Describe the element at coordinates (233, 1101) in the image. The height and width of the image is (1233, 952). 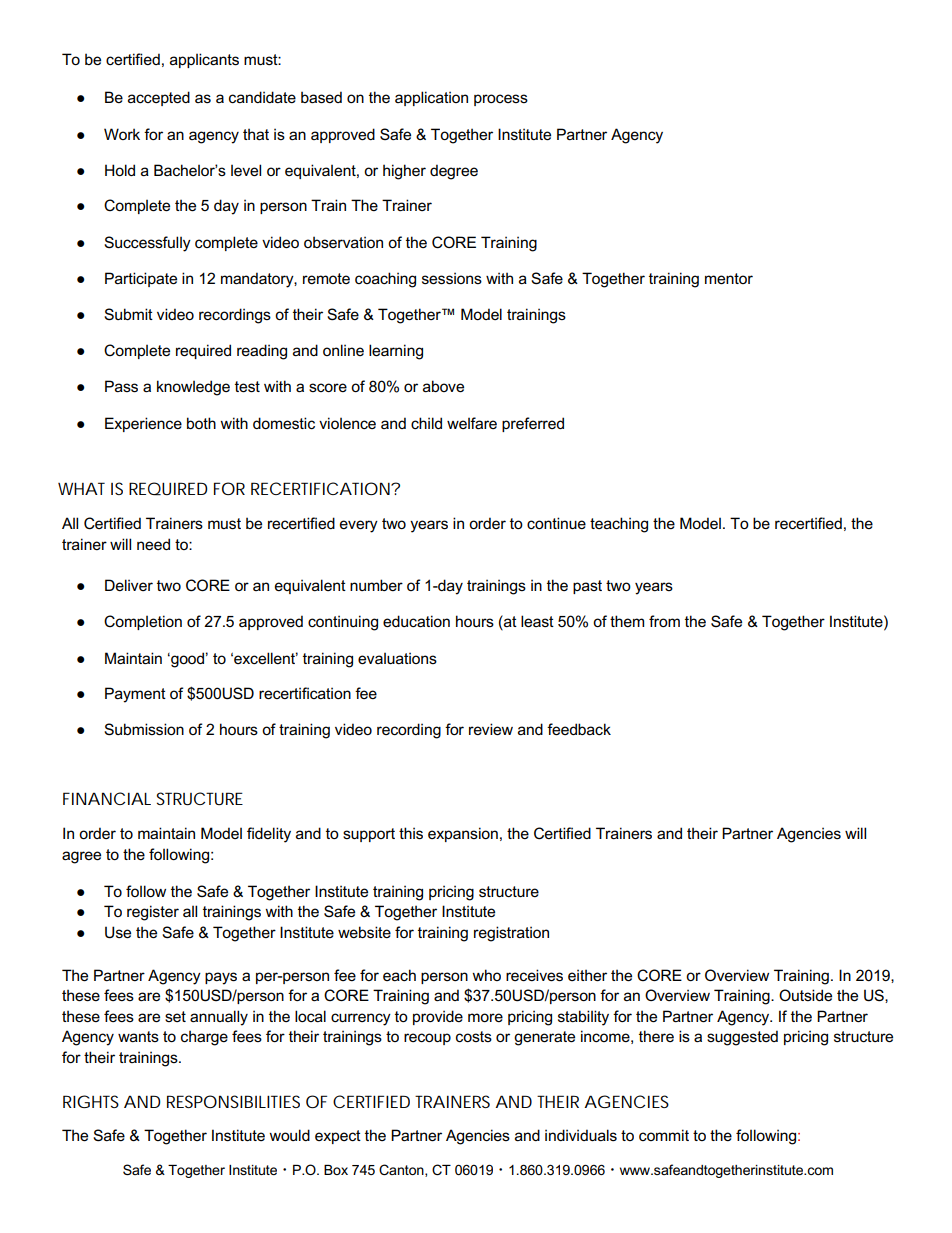
I see `RESPONSIBILITIES` at that location.
